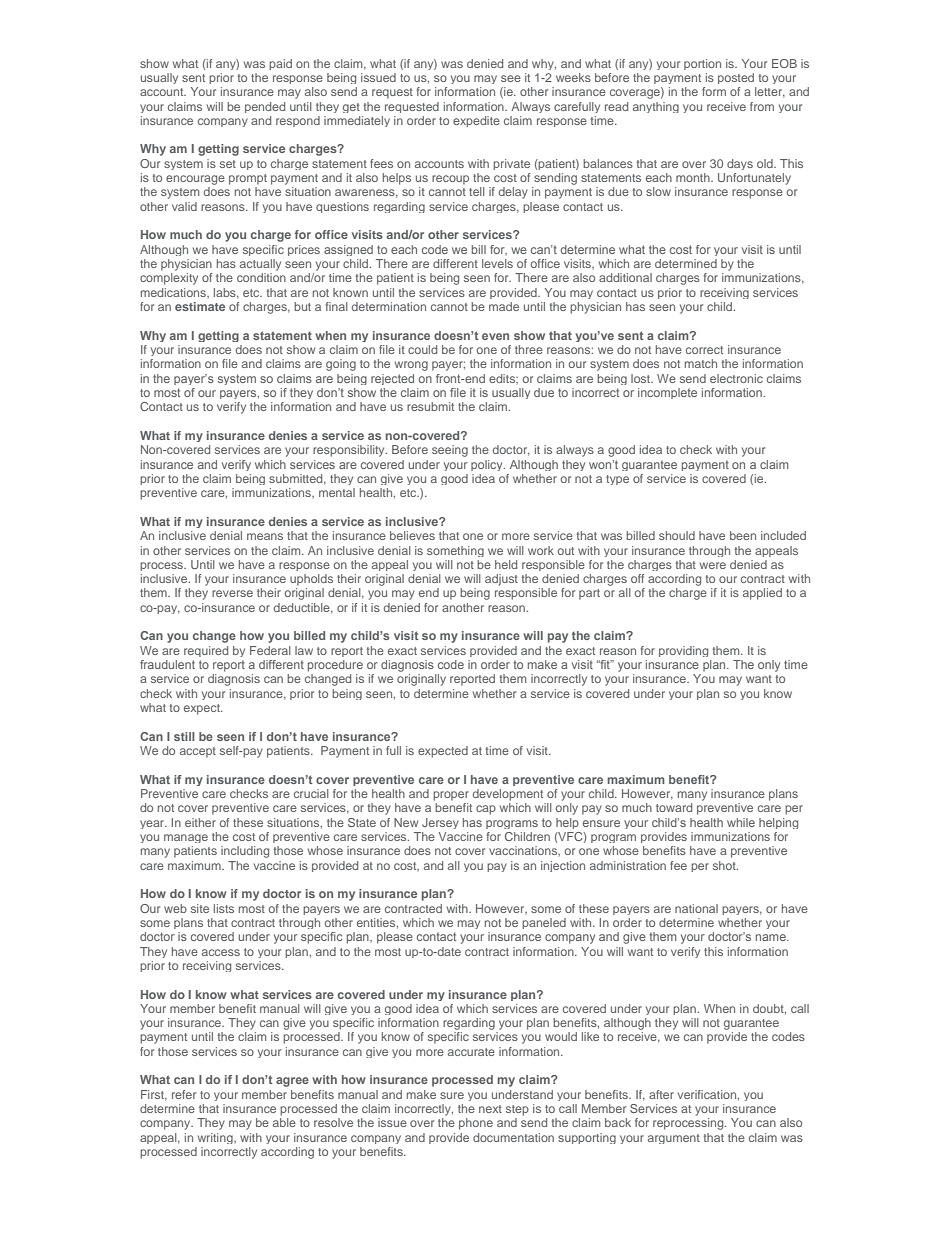 This screenshot has width=952, height=1233. Describe the element at coordinates (280, 64) in the screenshot. I see `paid` at that location.
